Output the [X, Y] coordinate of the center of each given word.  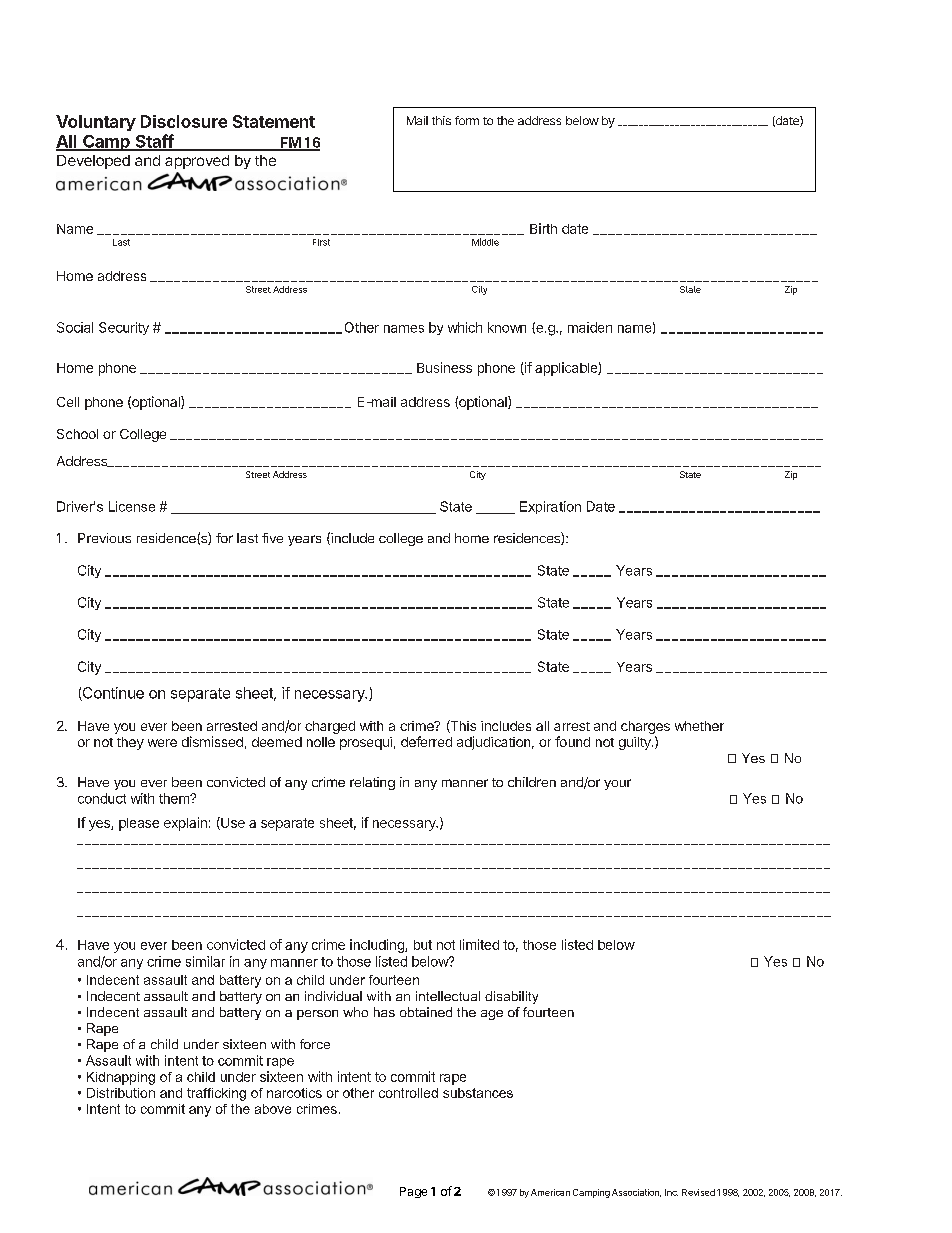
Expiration [550, 507]
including [378, 946]
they [130, 743]
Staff [154, 142]
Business [444, 367]
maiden [590, 327]
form [467, 120]
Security [124, 328]
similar [205, 961]
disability [511, 997]
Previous [104, 538]
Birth [543, 228]
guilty [636, 743]
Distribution [121, 1093]
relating [372, 783]
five [272, 538]
